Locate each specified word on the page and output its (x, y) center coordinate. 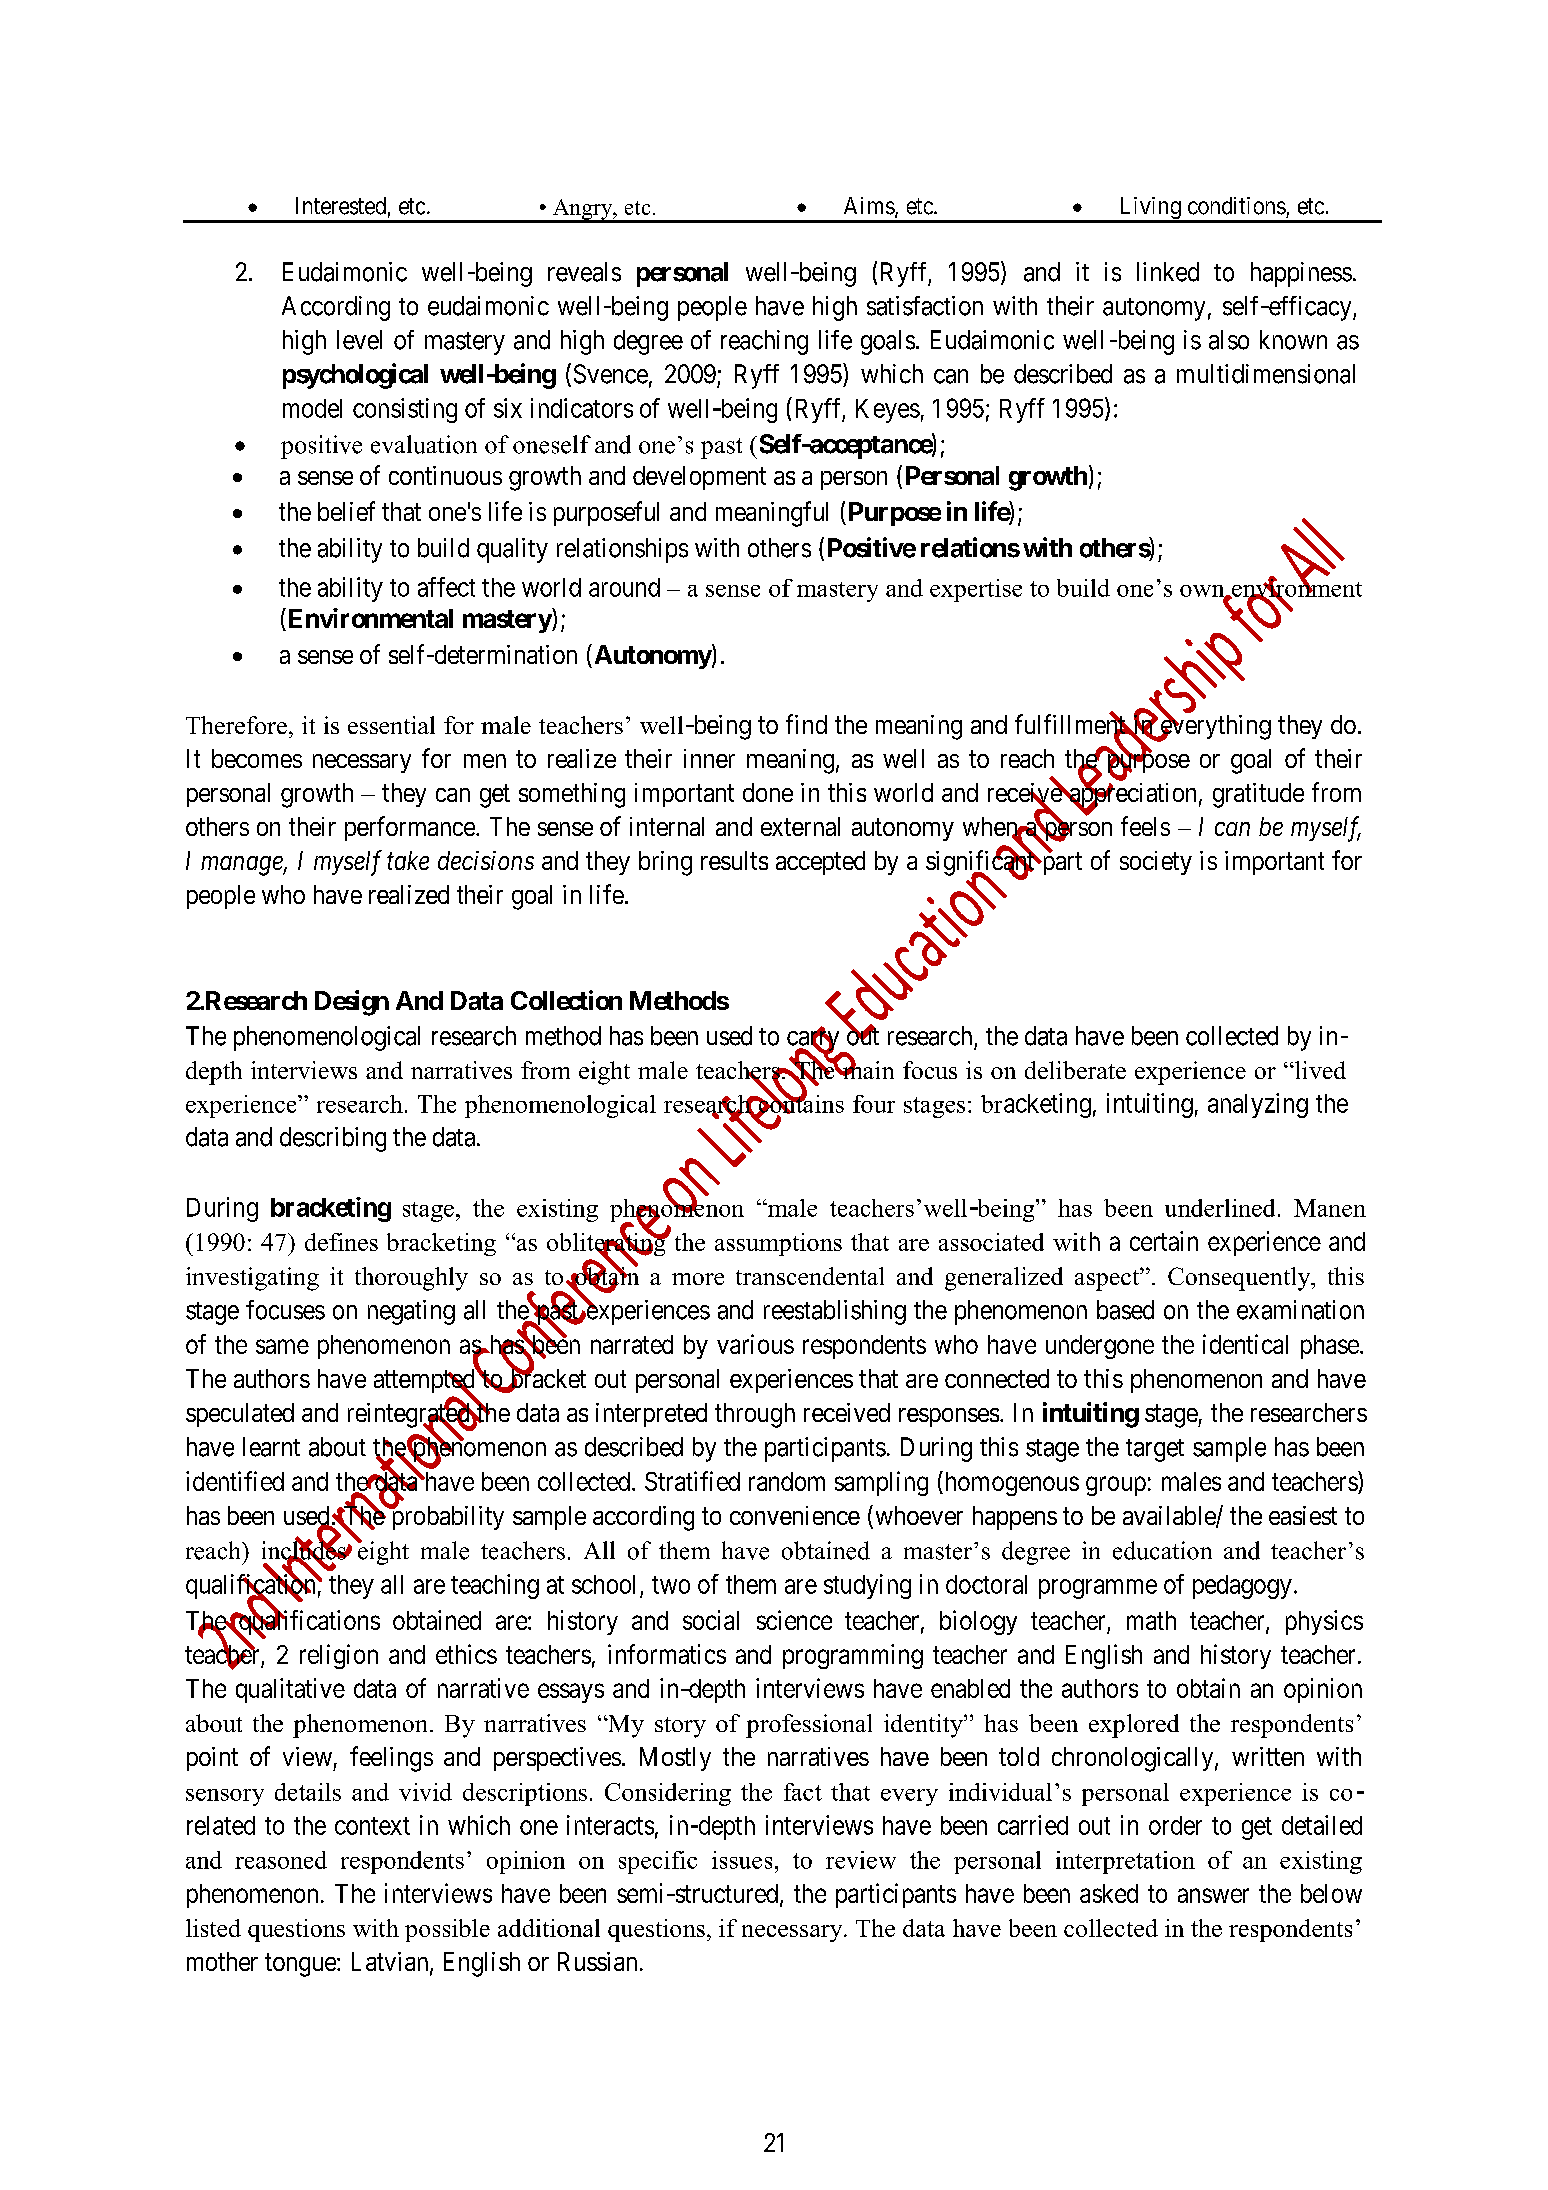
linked (1168, 272)
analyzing (1258, 1105)
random (787, 1481)
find (806, 724)
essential (391, 725)
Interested (341, 206)
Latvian (391, 1963)
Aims (869, 206)
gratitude (1258, 795)
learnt (271, 1447)
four (874, 1104)
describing (333, 1139)
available (1170, 1517)
